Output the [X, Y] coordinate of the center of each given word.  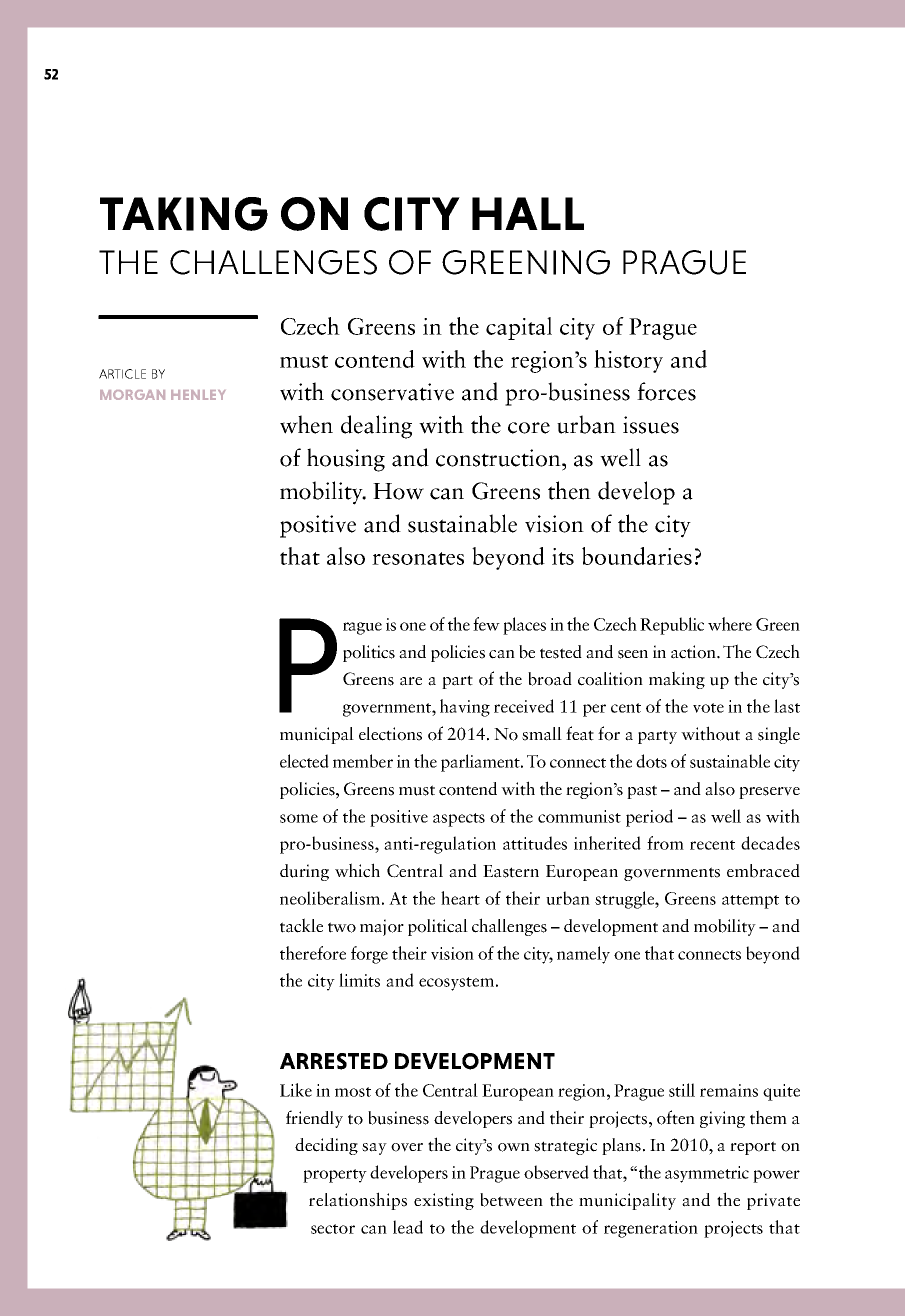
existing [444, 1201]
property [335, 1176]
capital [519, 328]
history [628, 361]
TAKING [184, 214]
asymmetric [707, 1174]
